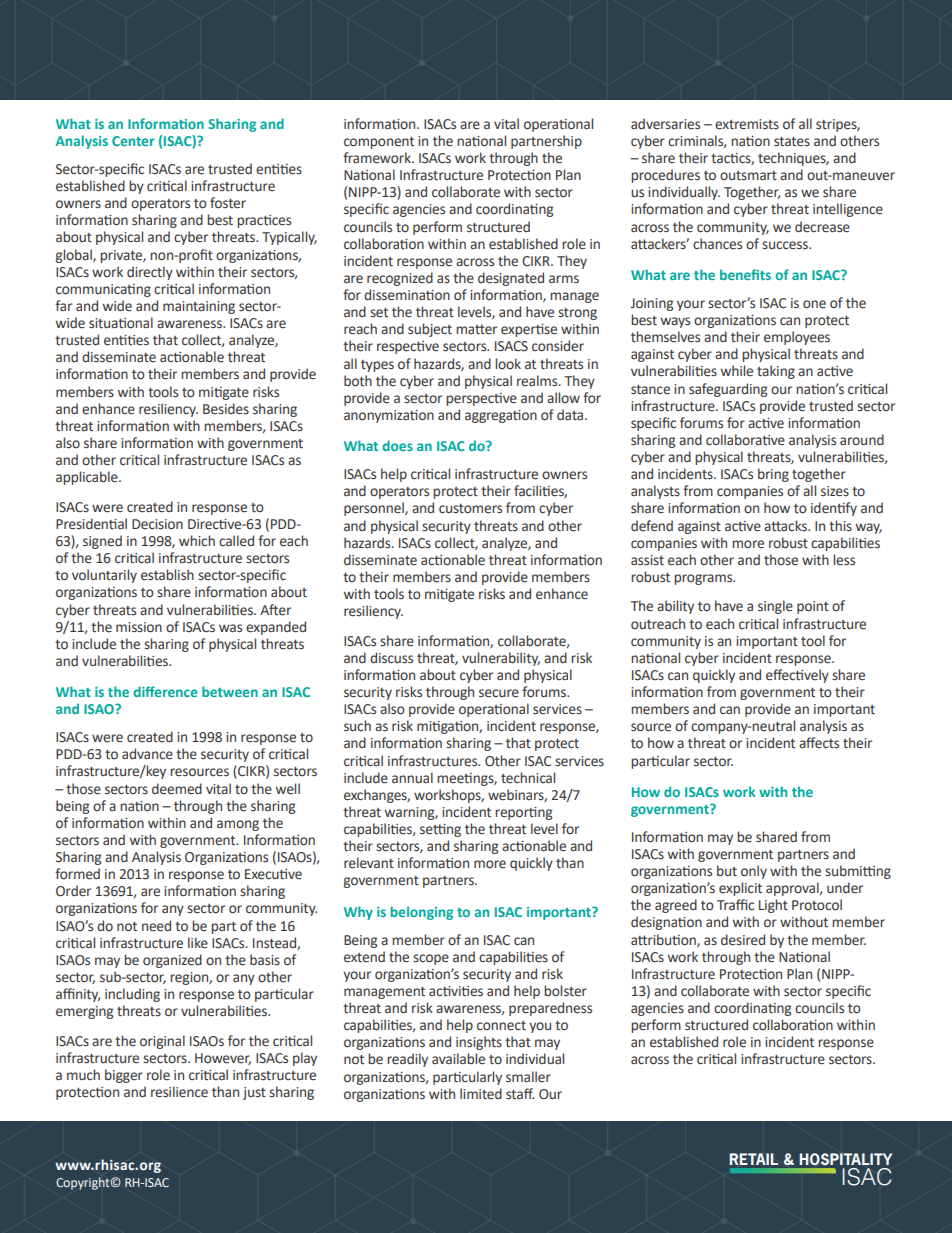 The image size is (952, 1233). I want to click on component, so click(379, 143).
